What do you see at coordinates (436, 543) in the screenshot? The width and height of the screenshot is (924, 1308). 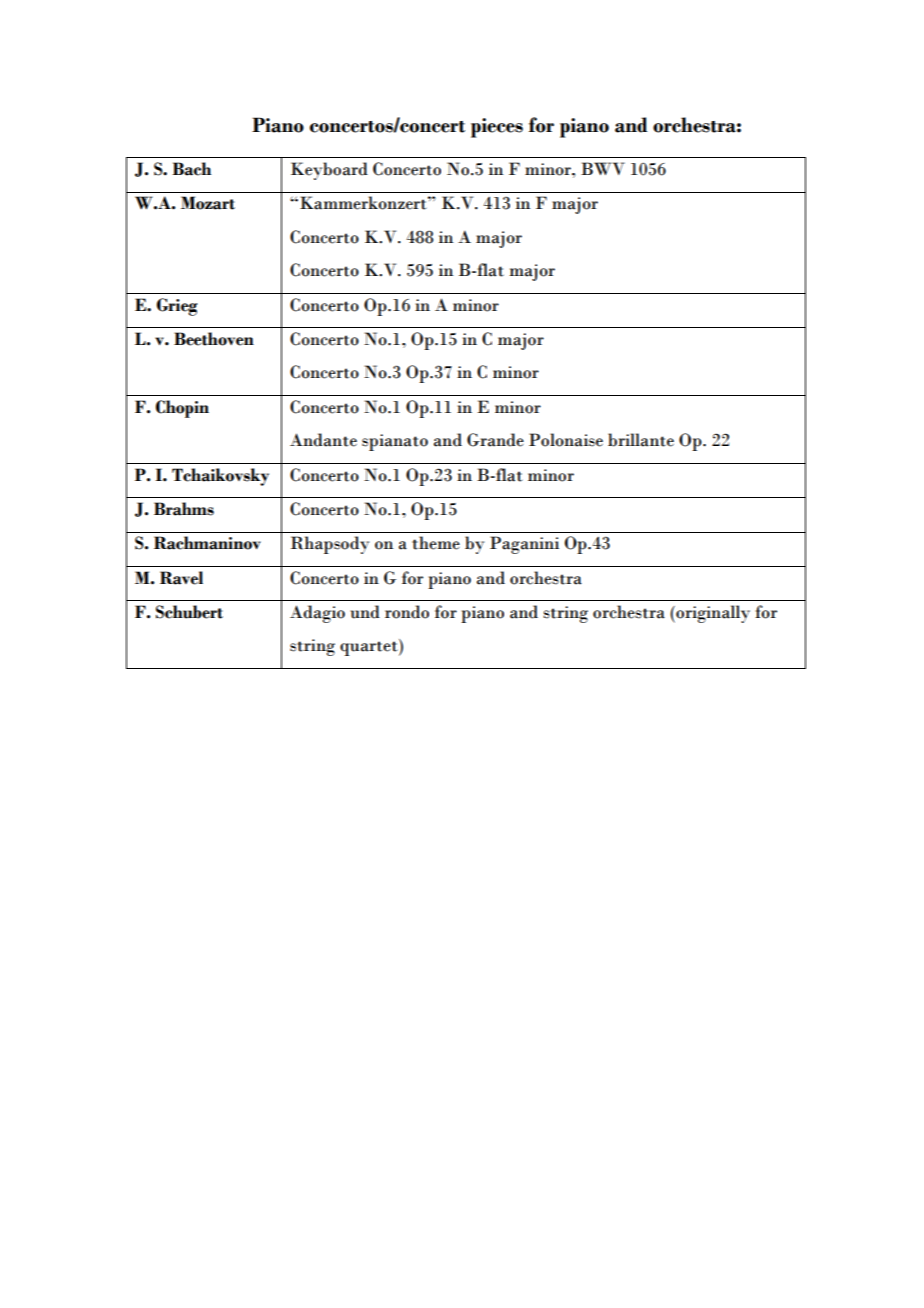 I see `theme` at bounding box center [436, 543].
